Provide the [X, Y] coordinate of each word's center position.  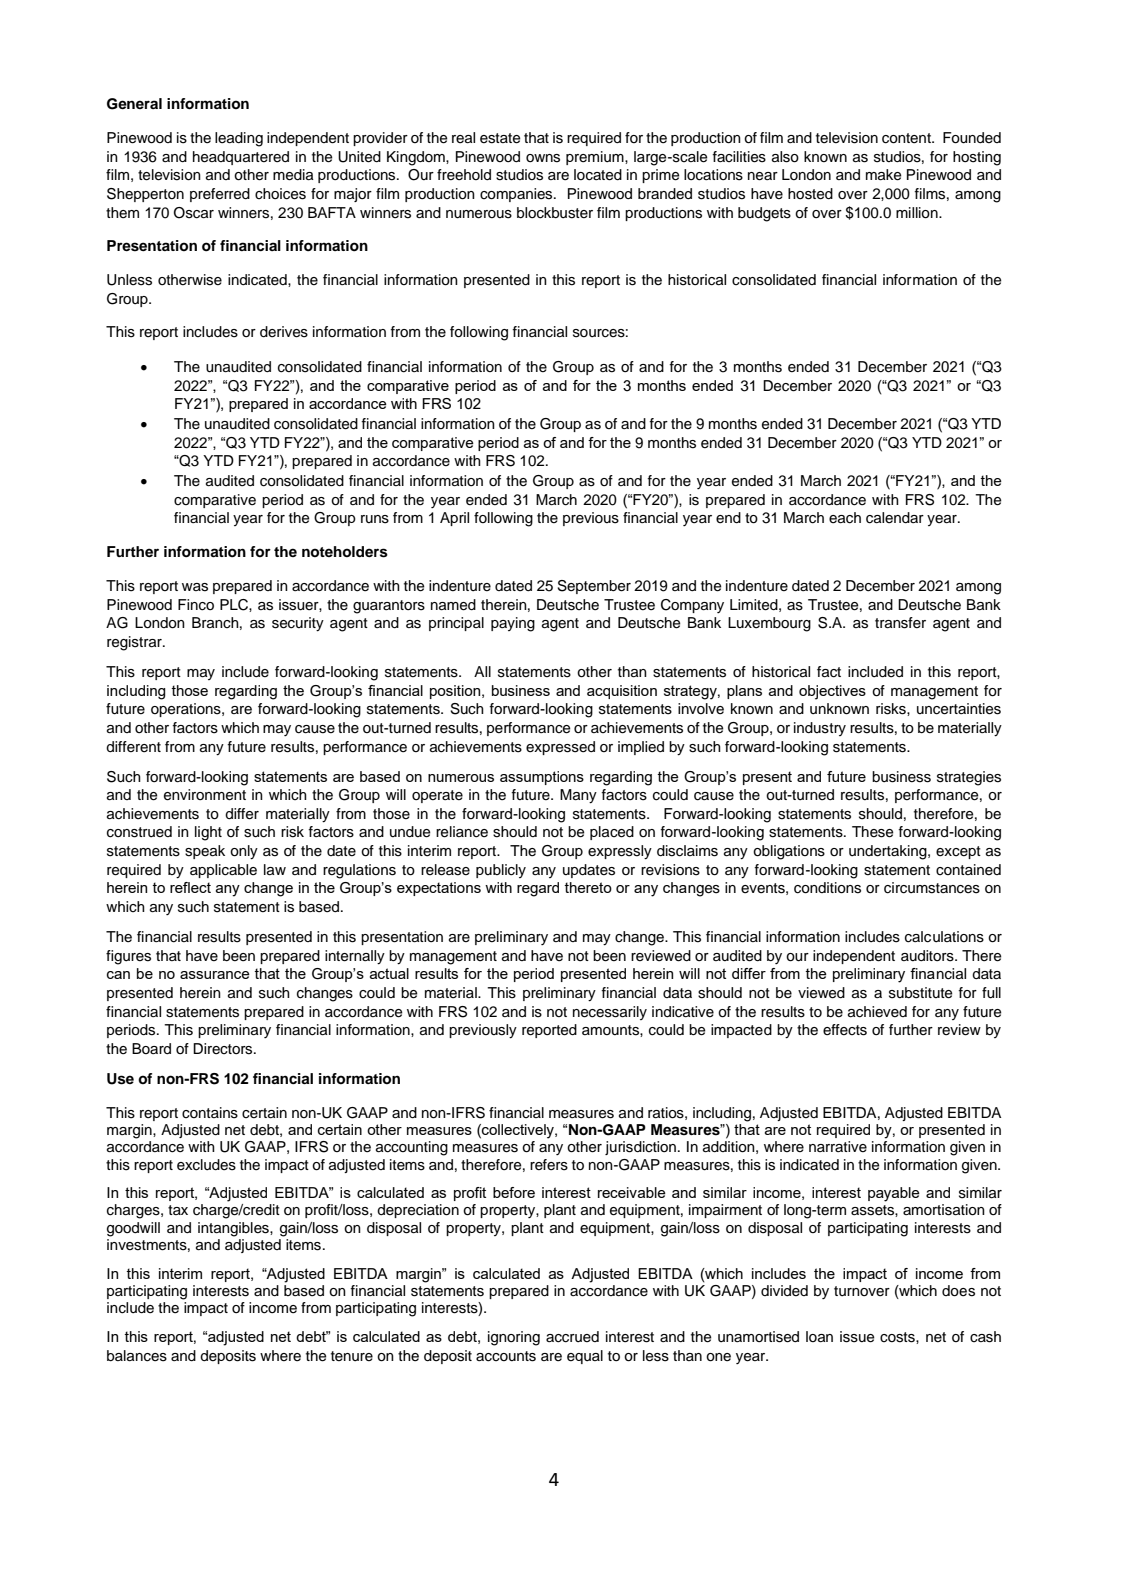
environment [205, 795]
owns [543, 158]
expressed [560, 748]
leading [239, 139]
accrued [572, 1337]
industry [820, 729]
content [907, 138]
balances [137, 1356]
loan [819, 1337]
